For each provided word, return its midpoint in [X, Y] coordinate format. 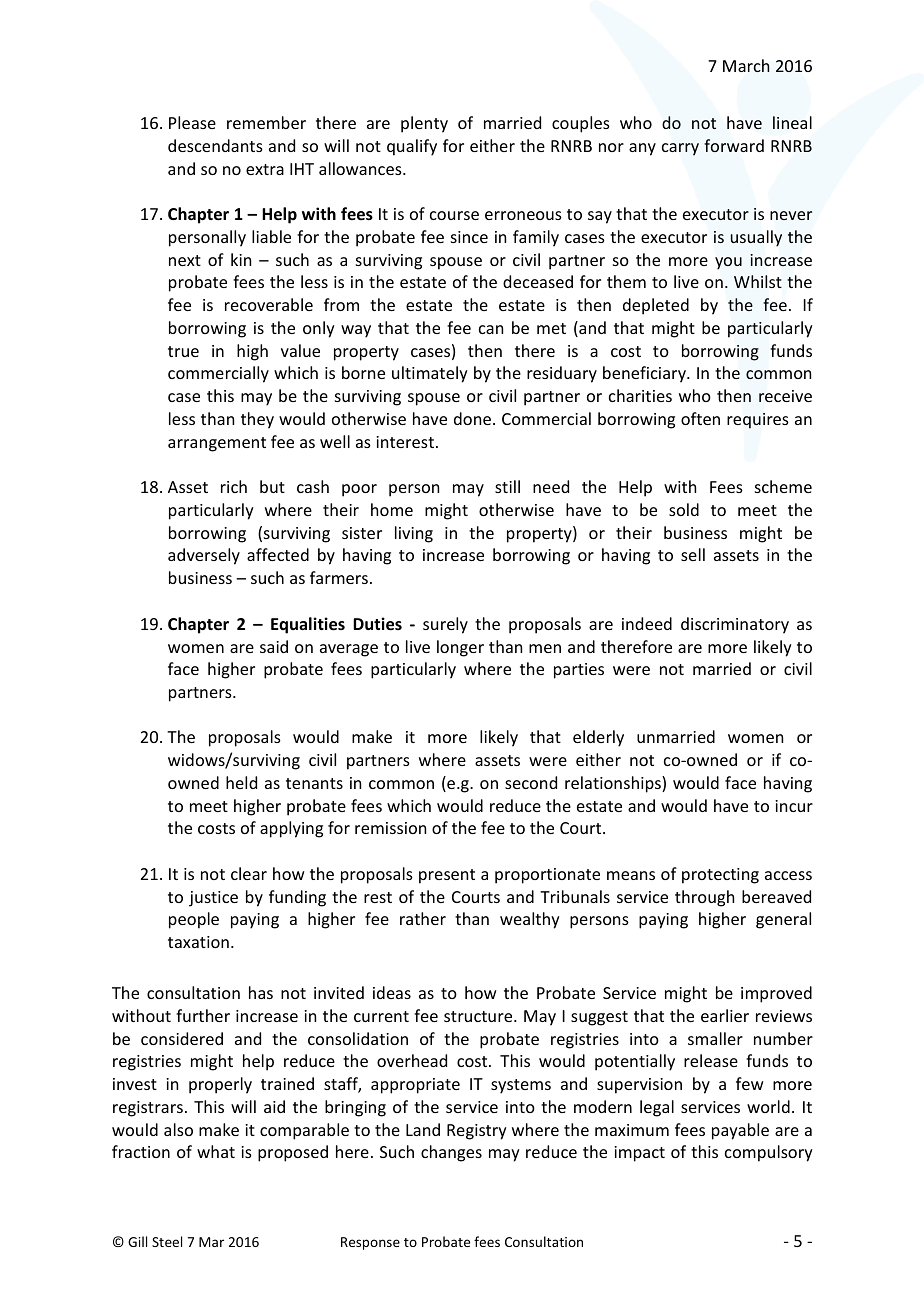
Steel [167, 1241]
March [746, 65]
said [274, 646]
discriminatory [735, 625]
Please [192, 122]
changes [451, 1153]
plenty [424, 124]
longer [460, 648]
